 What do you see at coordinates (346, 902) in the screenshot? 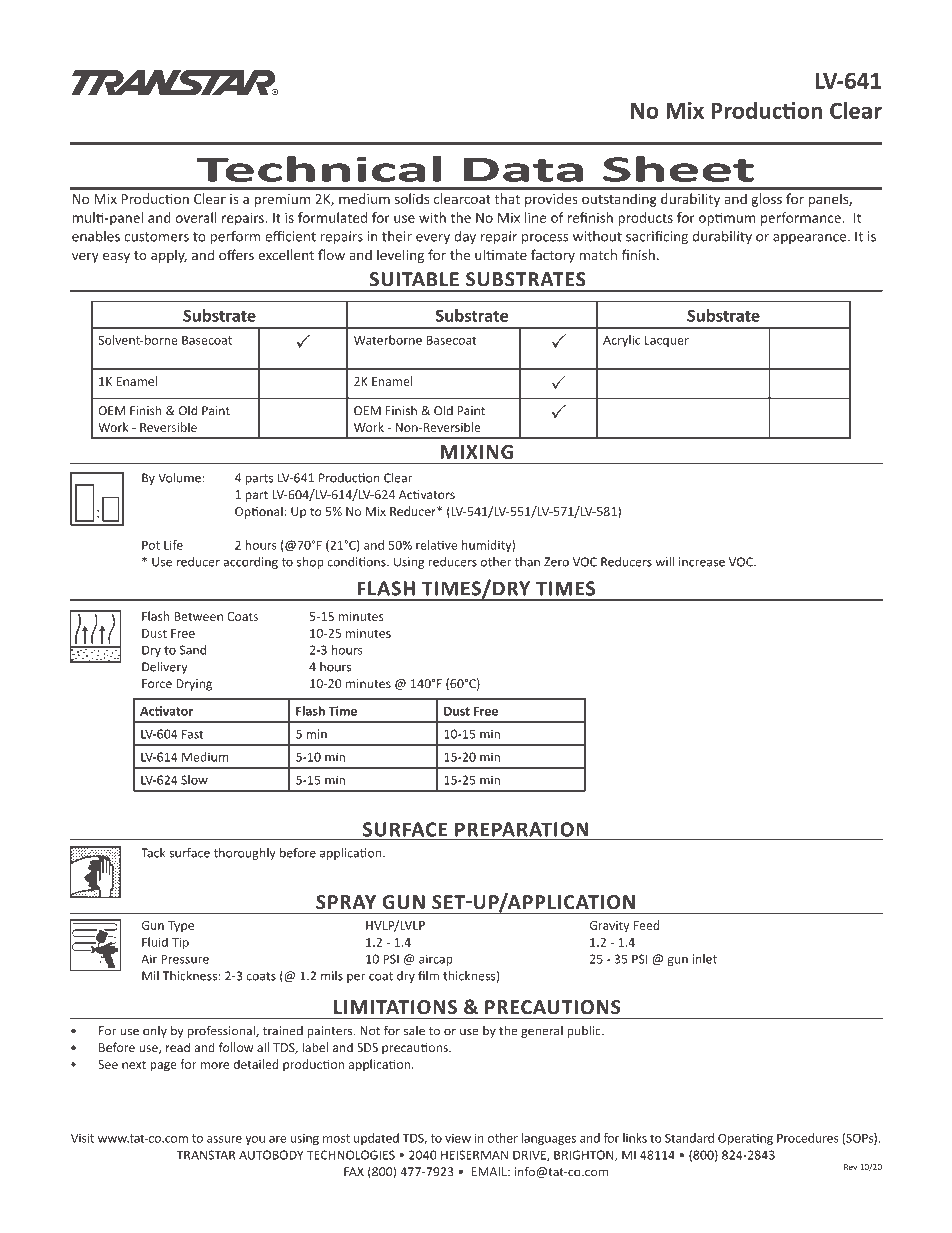
I see `SPRAY` at bounding box center [346, 902].
